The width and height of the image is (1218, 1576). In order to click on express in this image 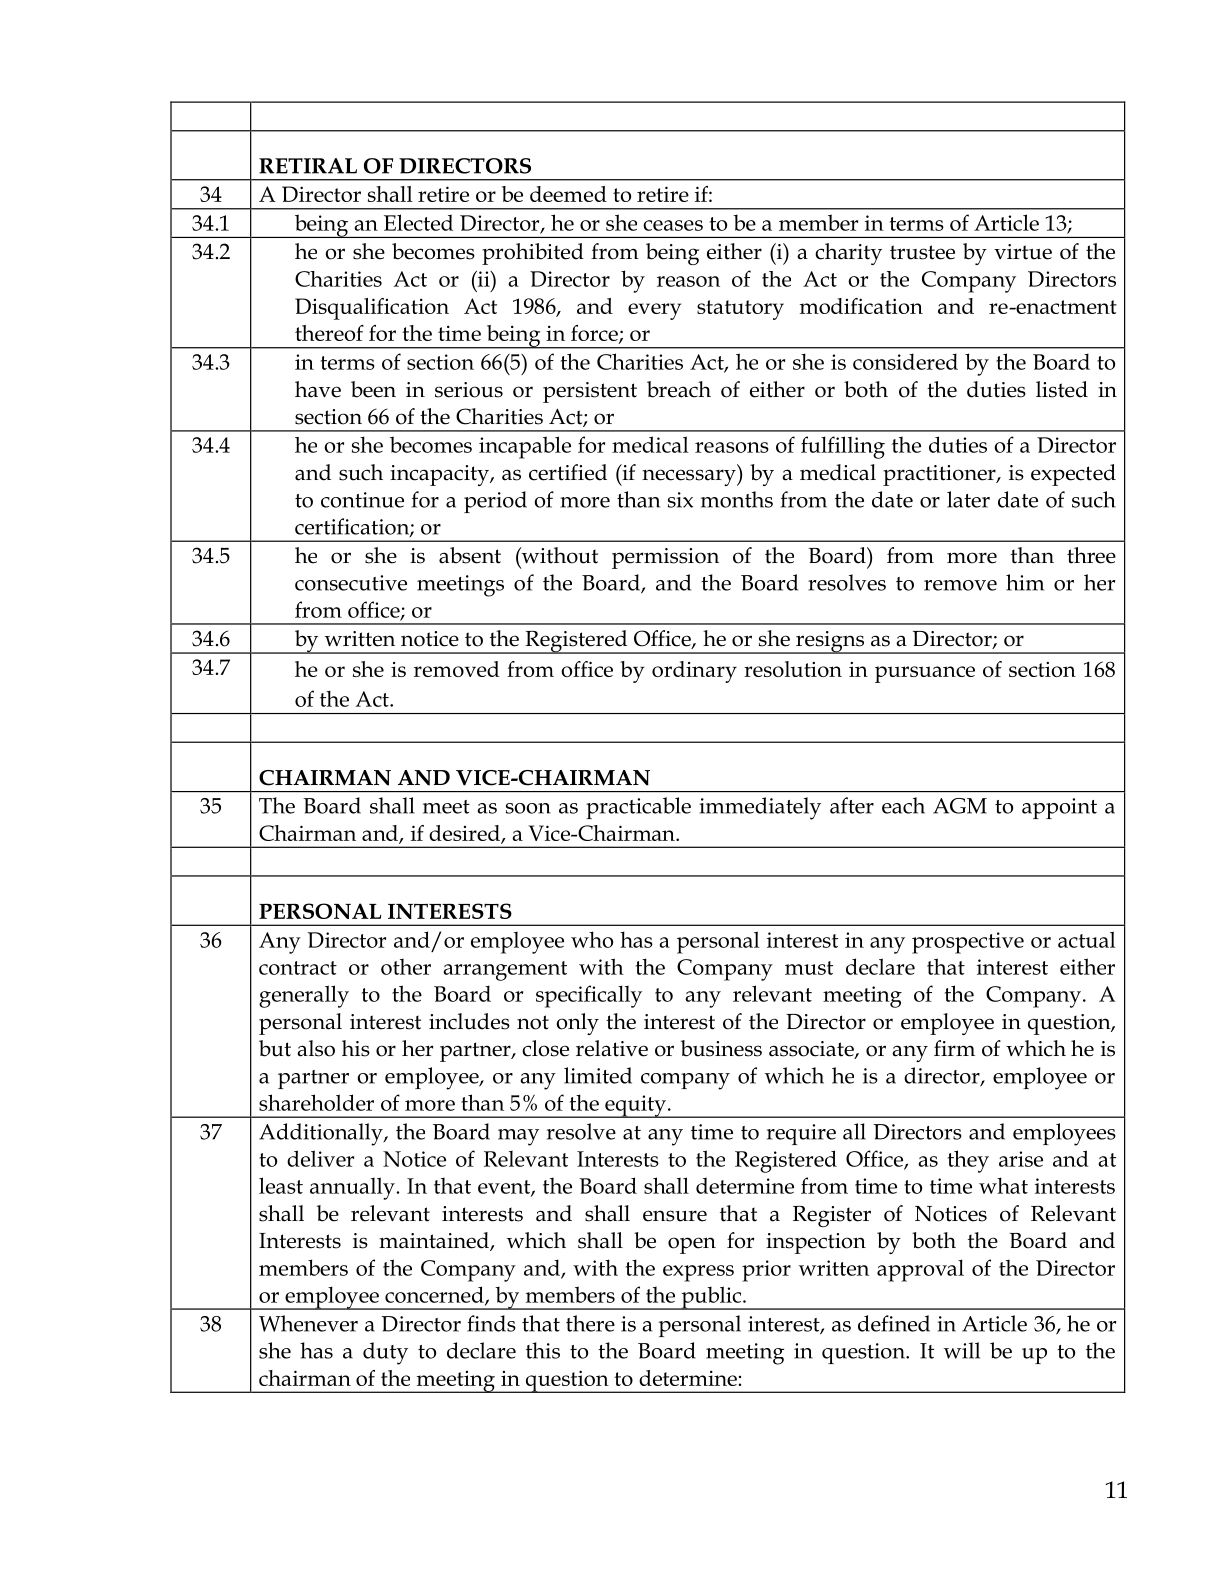, I will do `click(698, 1273)`.
